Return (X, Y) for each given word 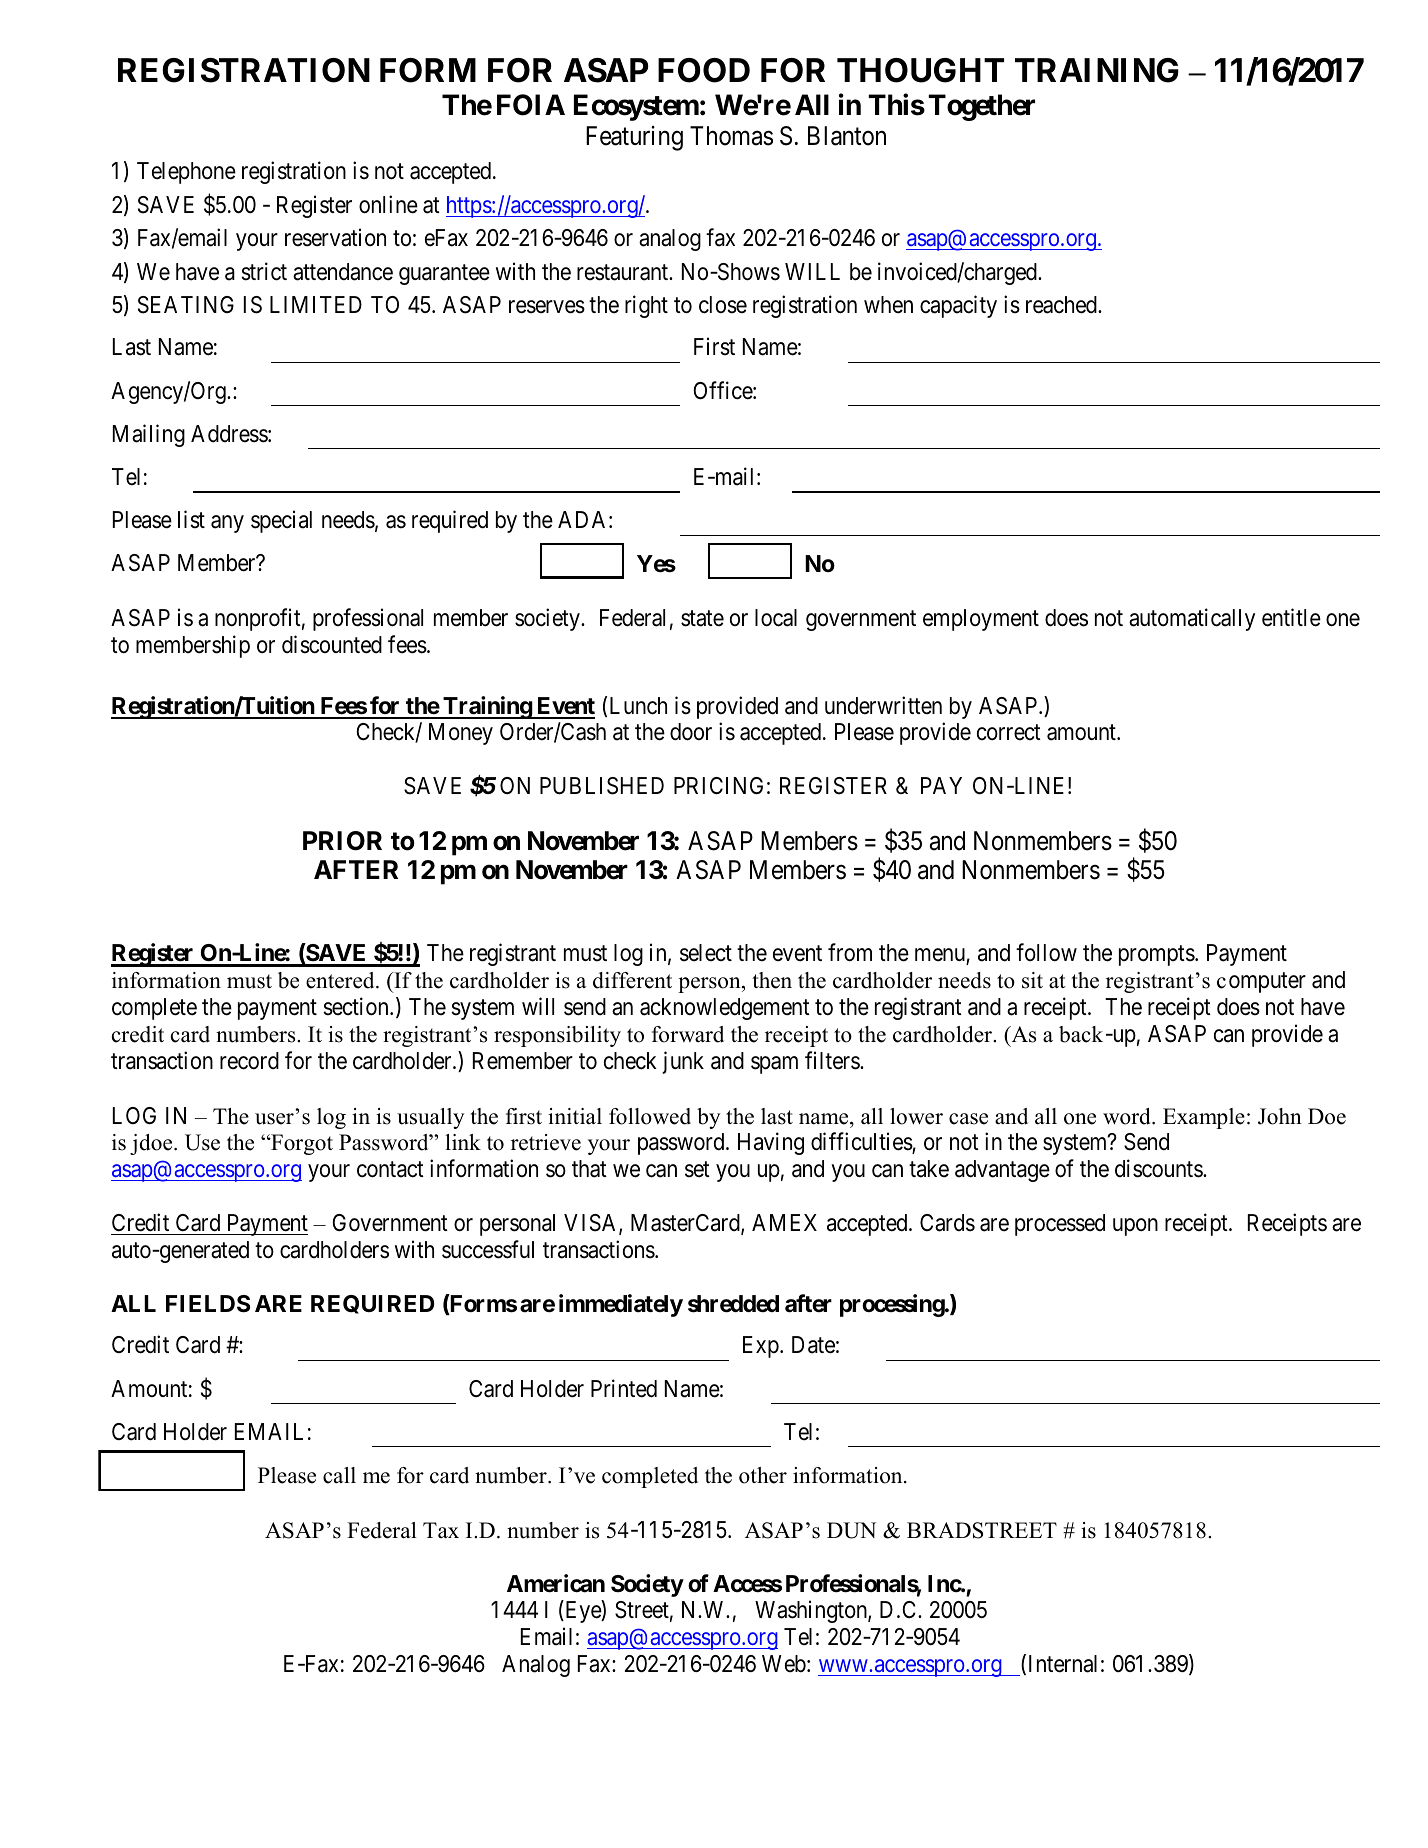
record (249, 1061)
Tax (441, 1530)
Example (1204, 1118)
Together (981, 108)
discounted (332, 644)
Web (784, 1664)
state (702, 619)
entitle (1291, 617)
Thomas (731, 136)
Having (771, 1144)
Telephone (186, 173)
